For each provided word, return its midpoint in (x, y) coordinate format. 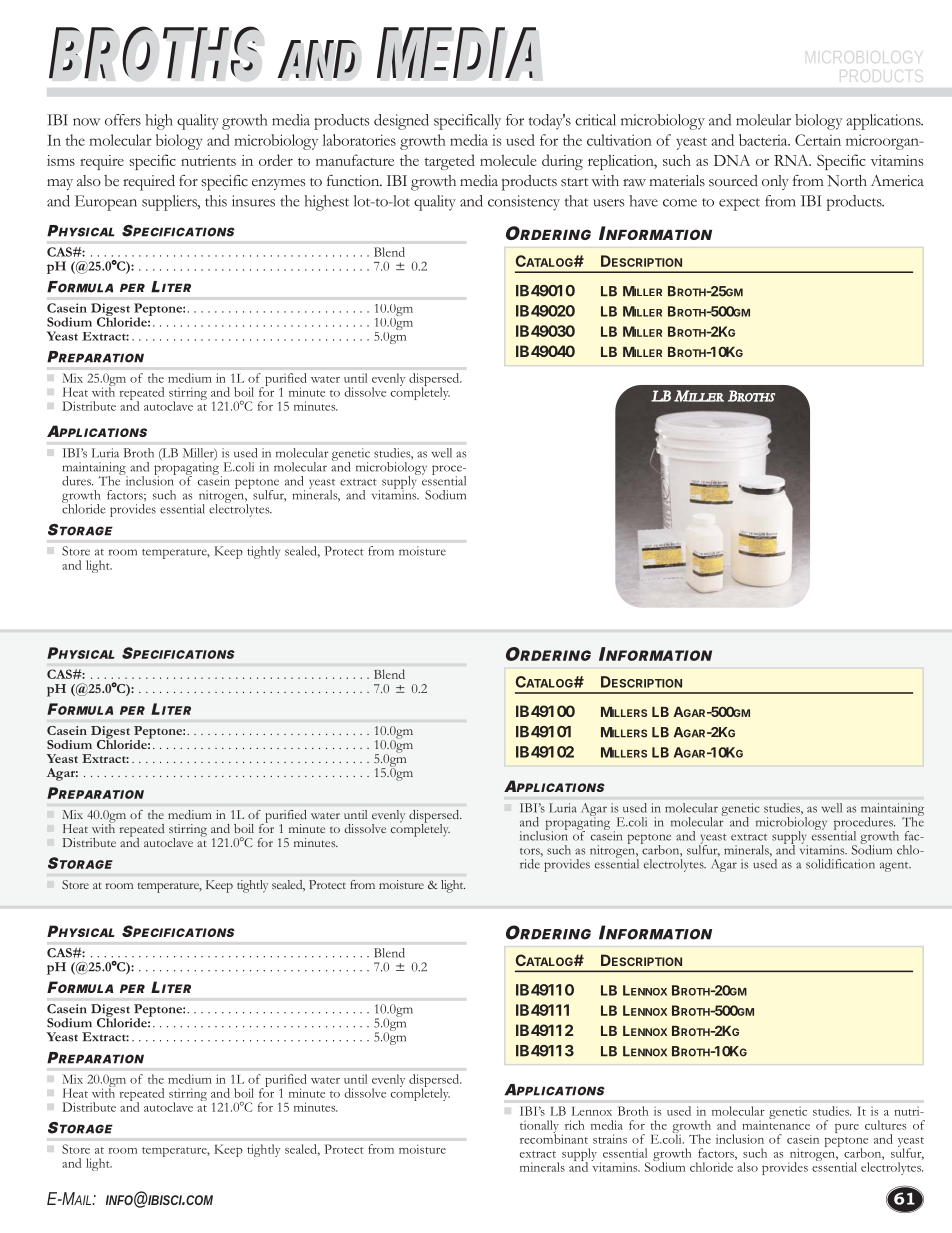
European (106, 203)
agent (895, 867)
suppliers (170, 203)
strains (610, 1139)
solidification (840, 864)
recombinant (554, 1138)
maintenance (776, 1124)
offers (123, 120)
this (216, 201)
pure (847, 1128)
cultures (885, 1125)
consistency (524, 203)
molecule (508, 160)
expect (739, 204)
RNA (792, 160)
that (576, 201)
